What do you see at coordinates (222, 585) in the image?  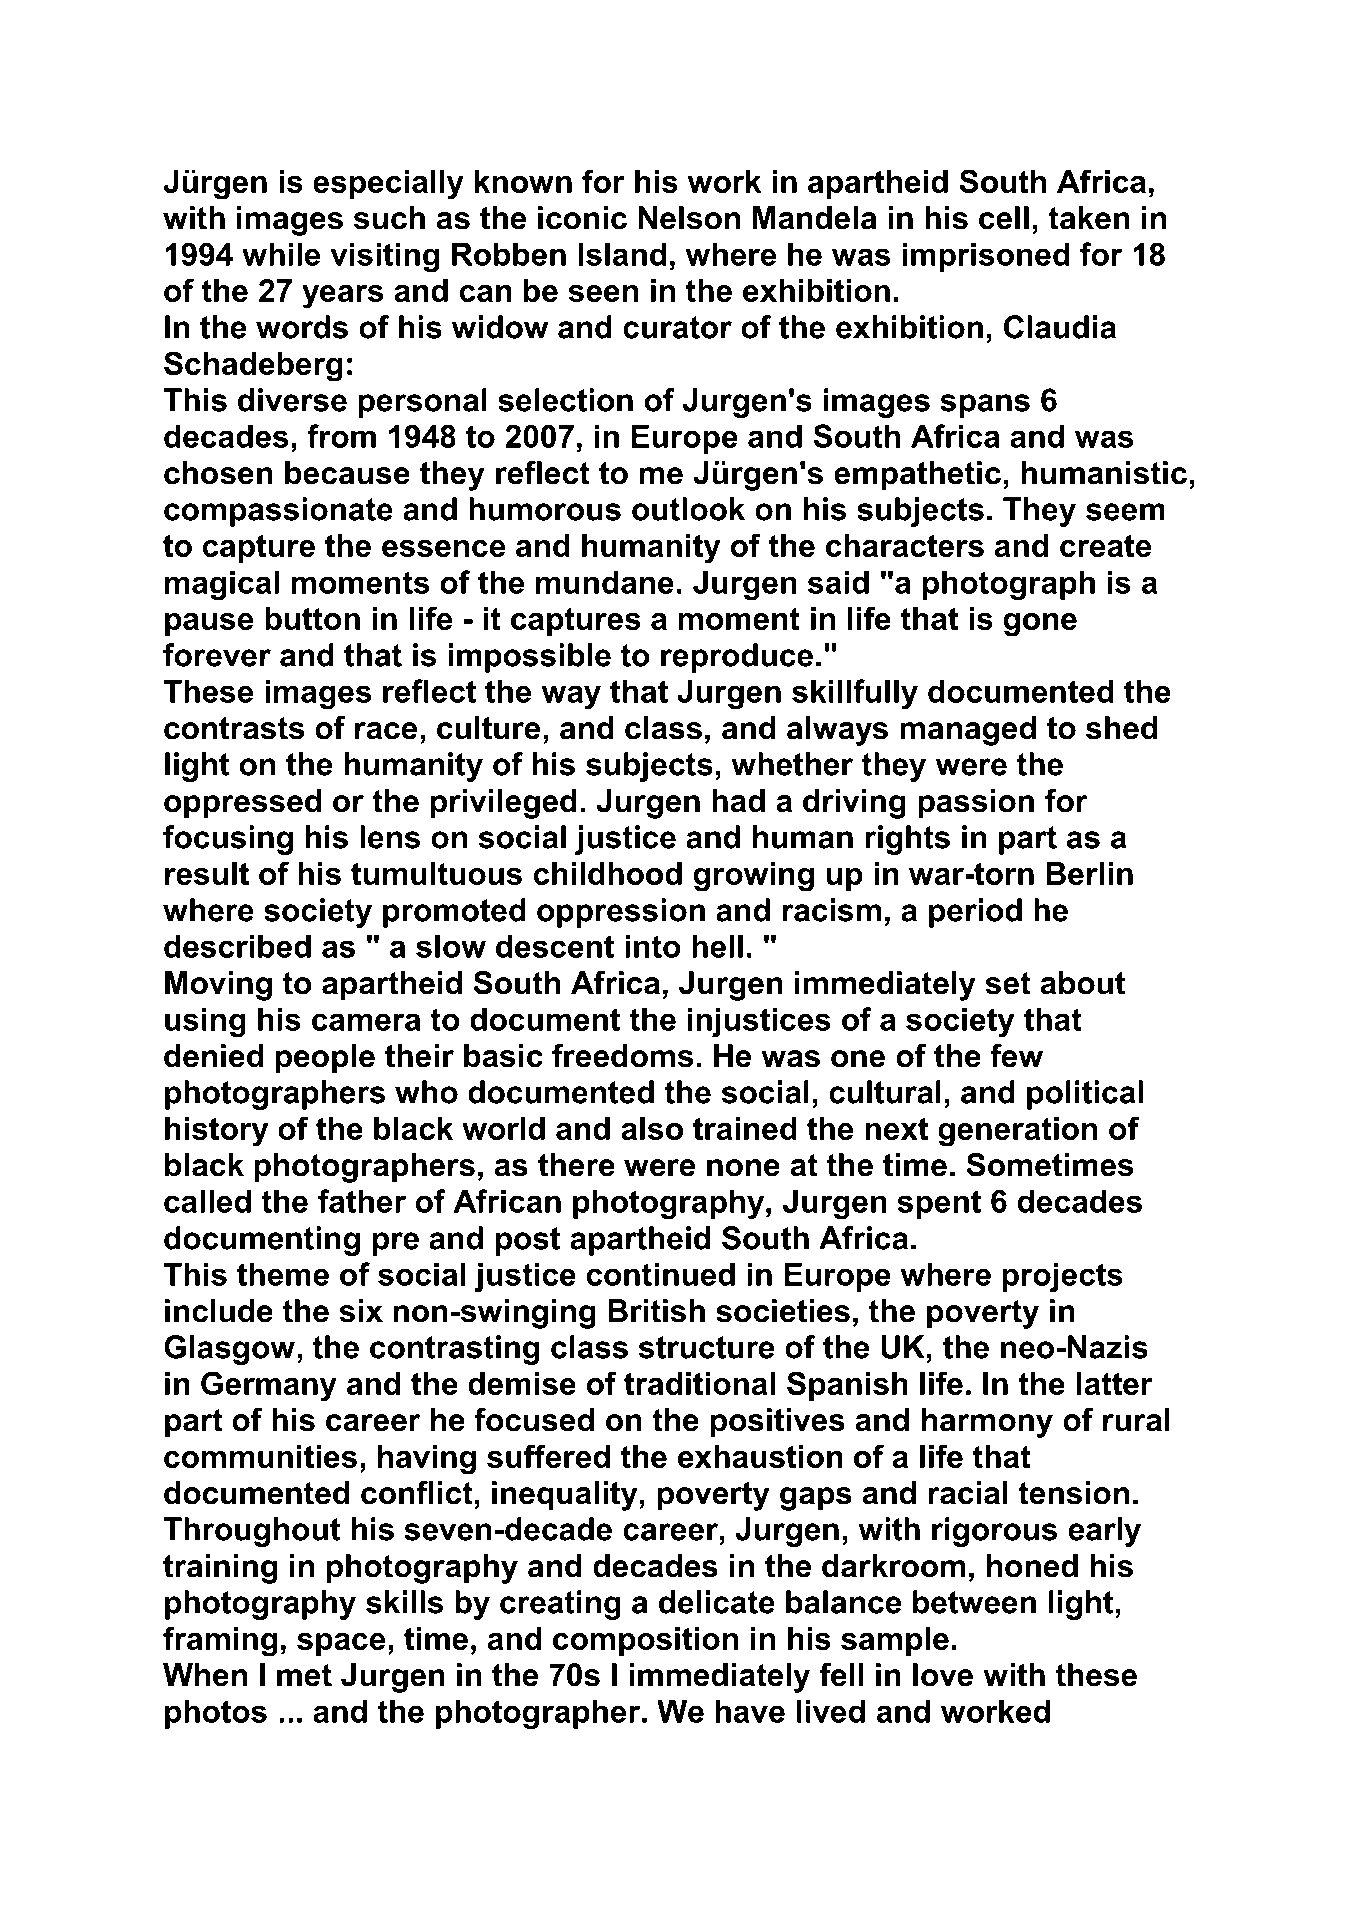 I see `magical` at bounding box center [222, 585].
